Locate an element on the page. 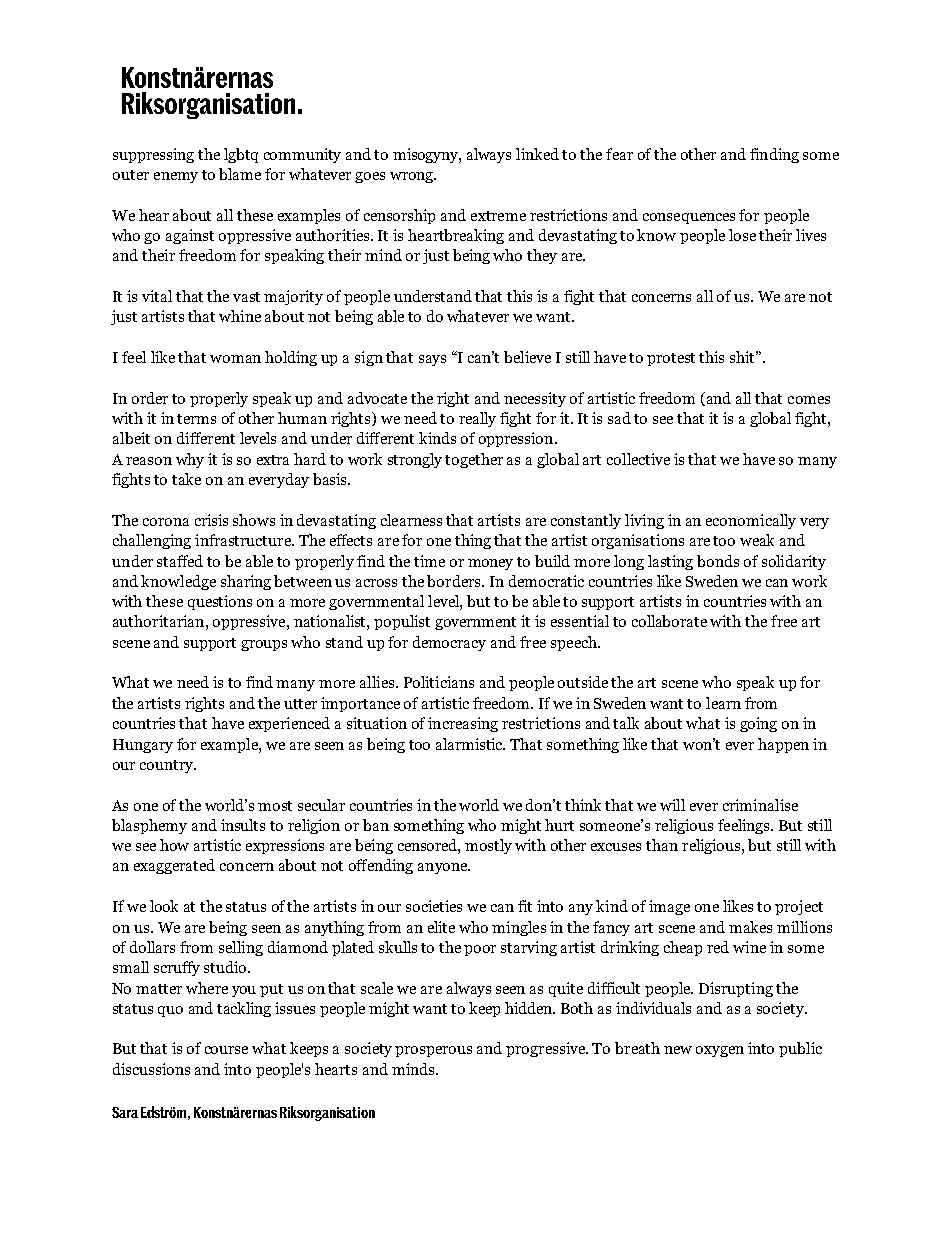  country is located at coordinates (168, 766).
